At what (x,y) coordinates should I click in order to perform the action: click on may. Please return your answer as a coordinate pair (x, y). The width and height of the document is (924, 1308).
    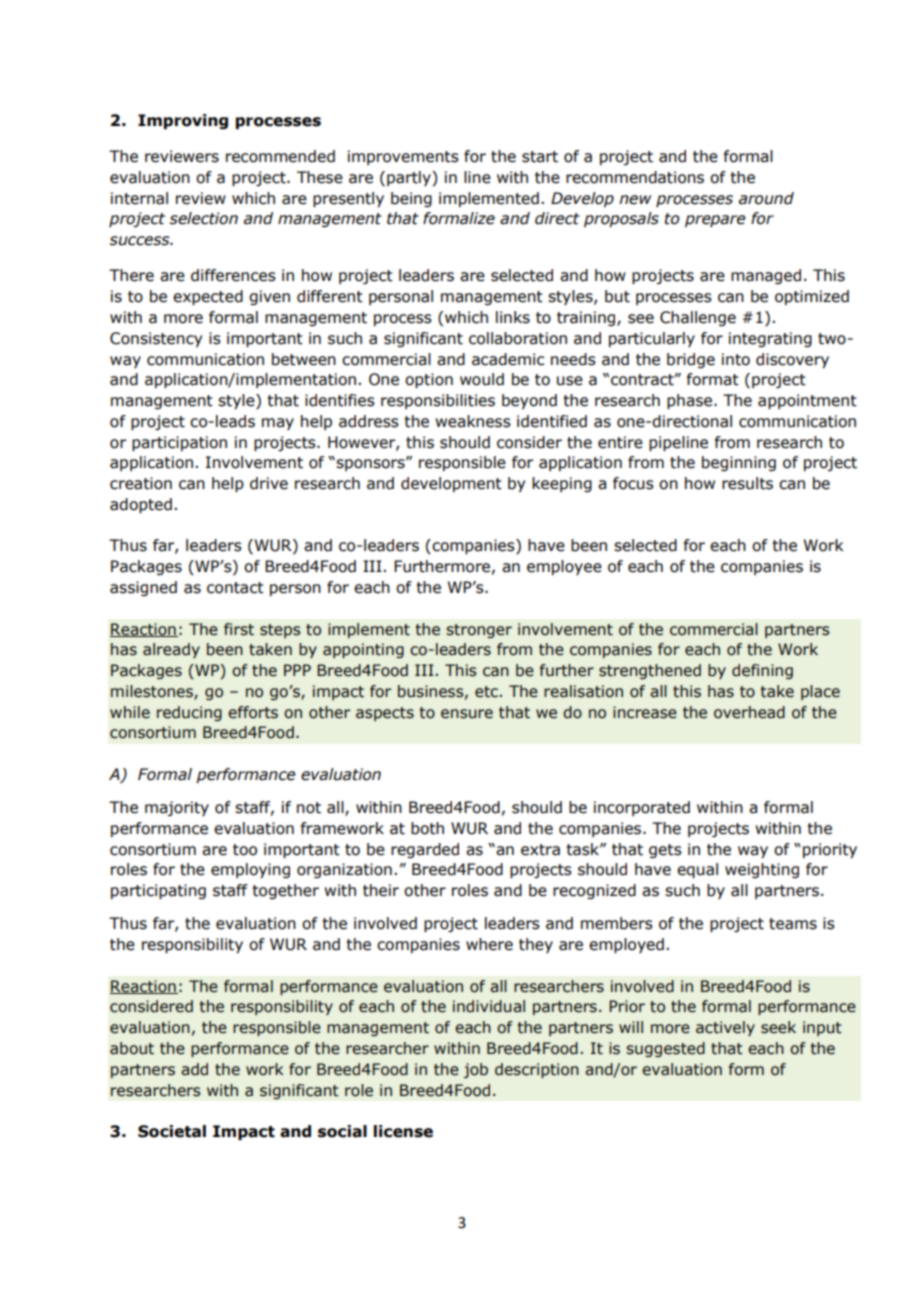
    Looking at the image, I should click on (278, 424).
